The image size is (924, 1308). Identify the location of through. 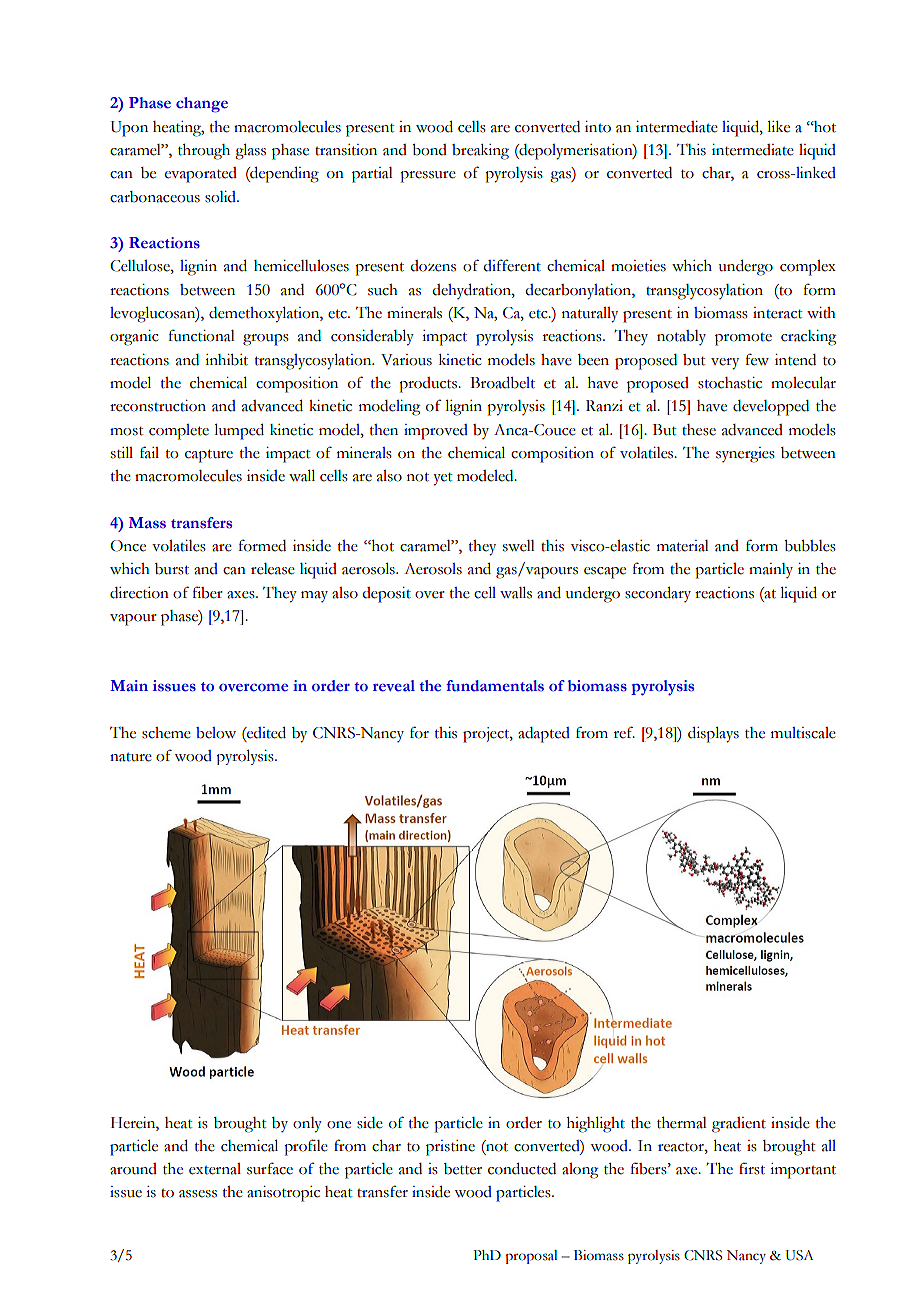
(204, 152).
